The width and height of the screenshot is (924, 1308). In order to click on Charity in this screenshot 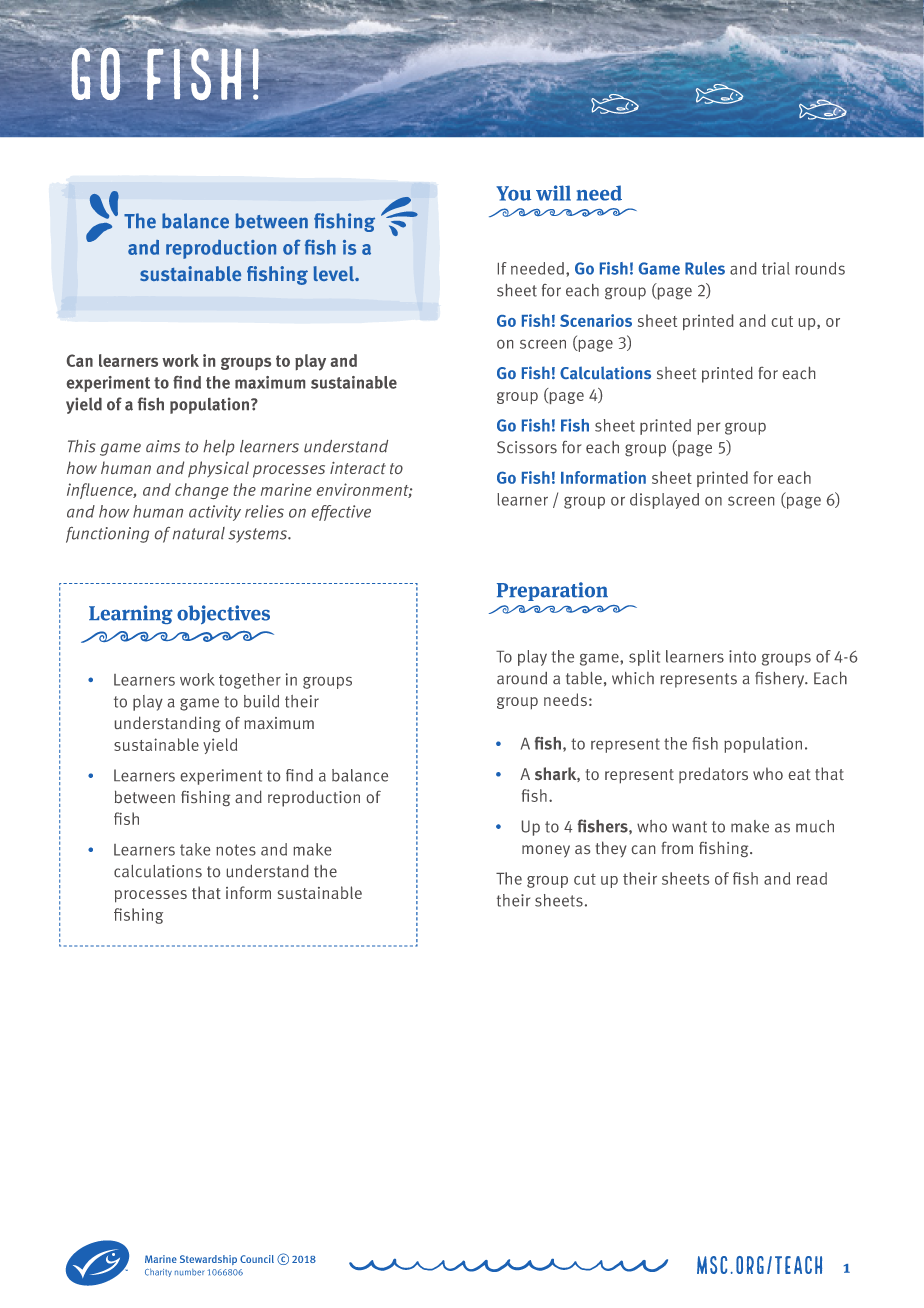, I will do `click(158, 1272)`.
